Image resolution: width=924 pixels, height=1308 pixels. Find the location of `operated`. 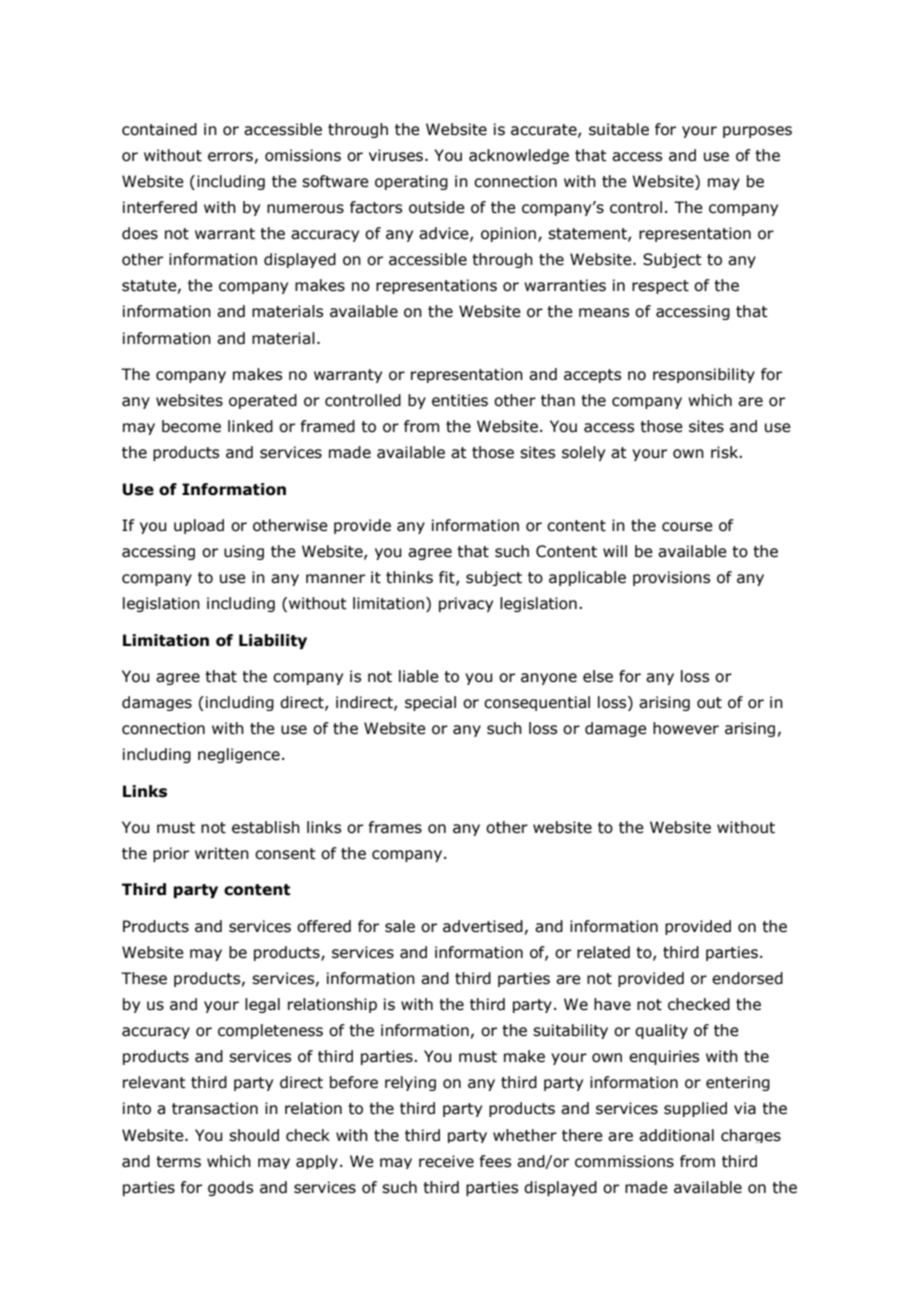

operated is located at coordinates (263, 401).
